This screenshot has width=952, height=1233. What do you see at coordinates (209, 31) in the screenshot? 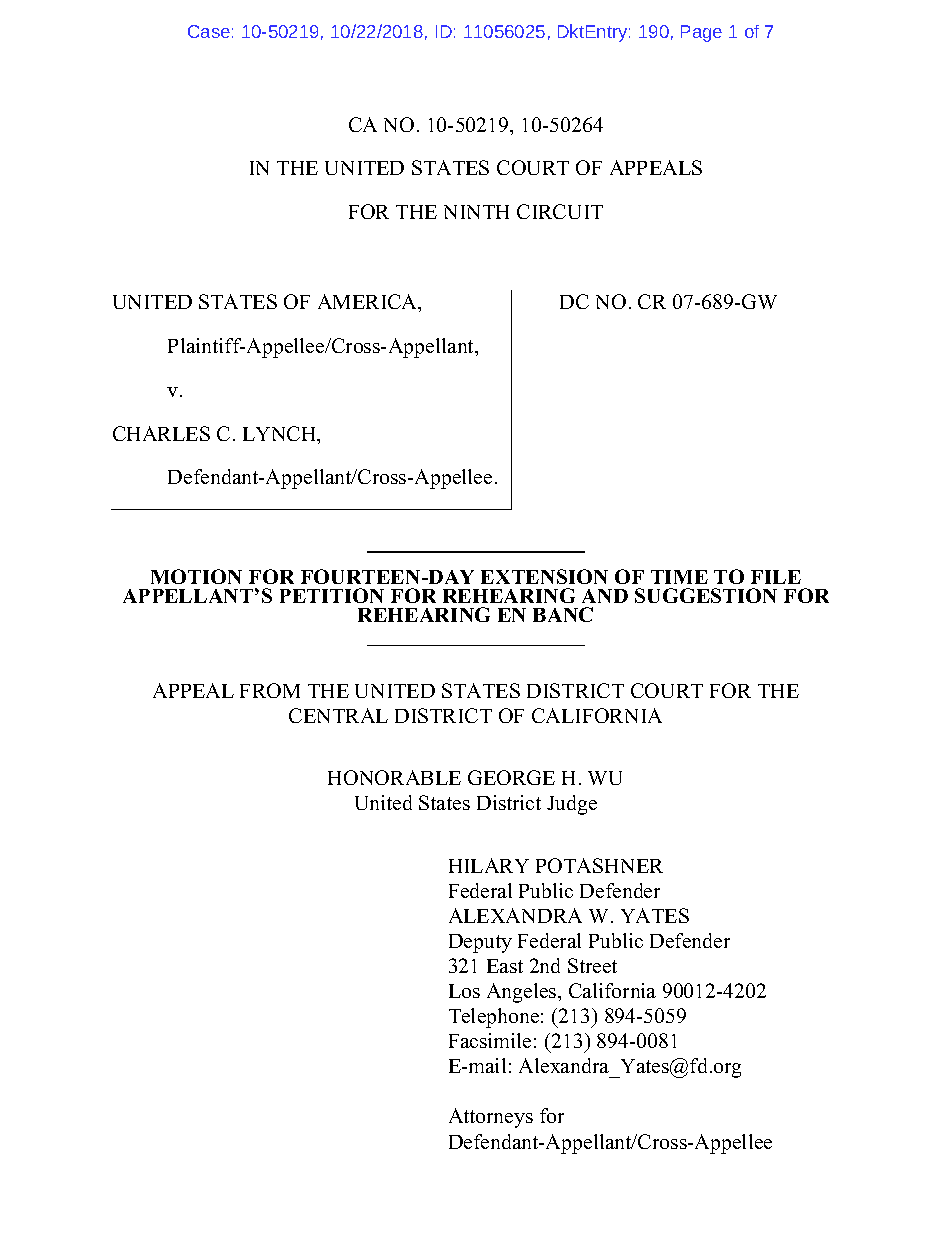
I see `Case` at bounding box center [209, 31].
